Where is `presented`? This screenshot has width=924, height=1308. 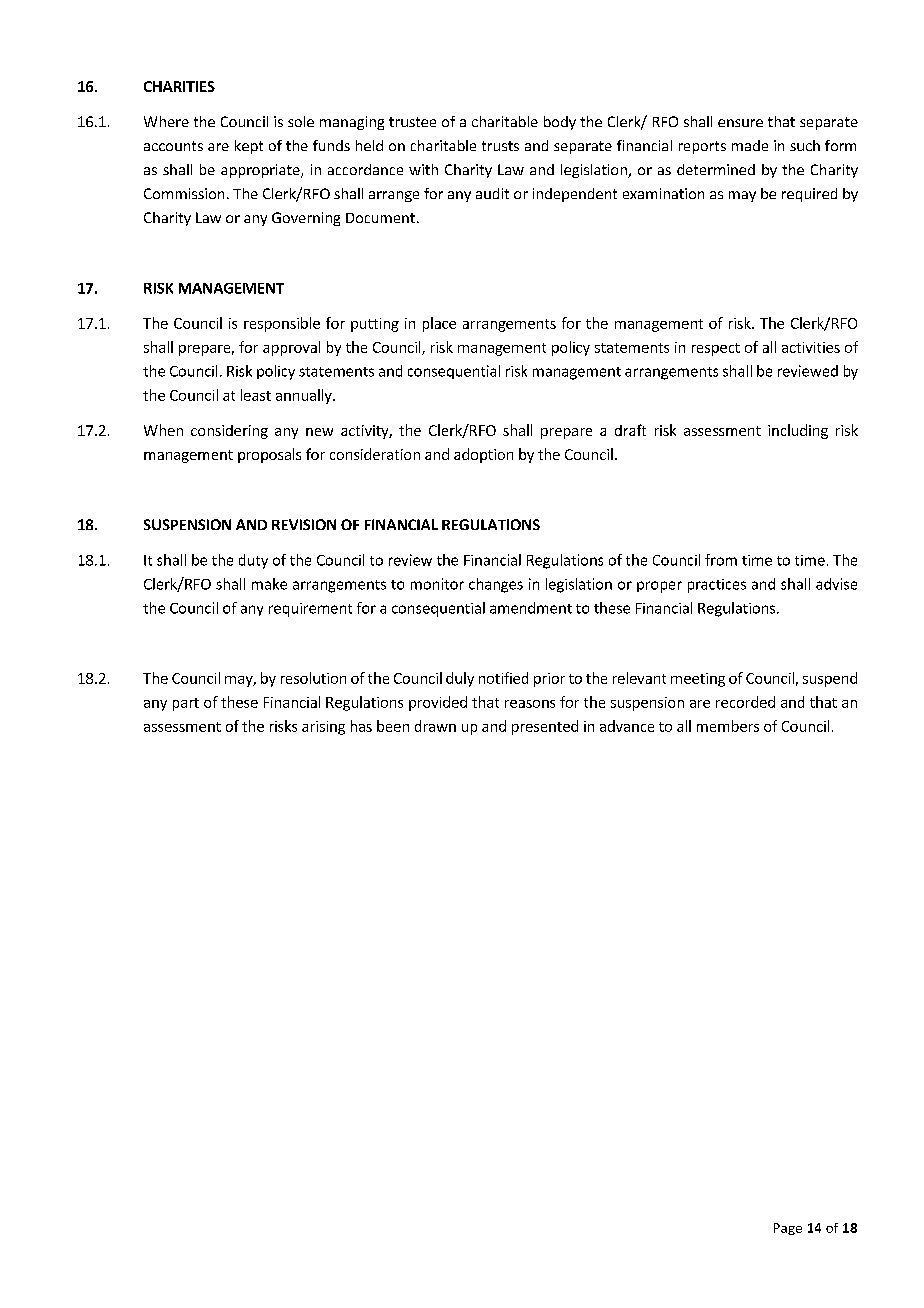
presented is located at coordinates (545, 727).
